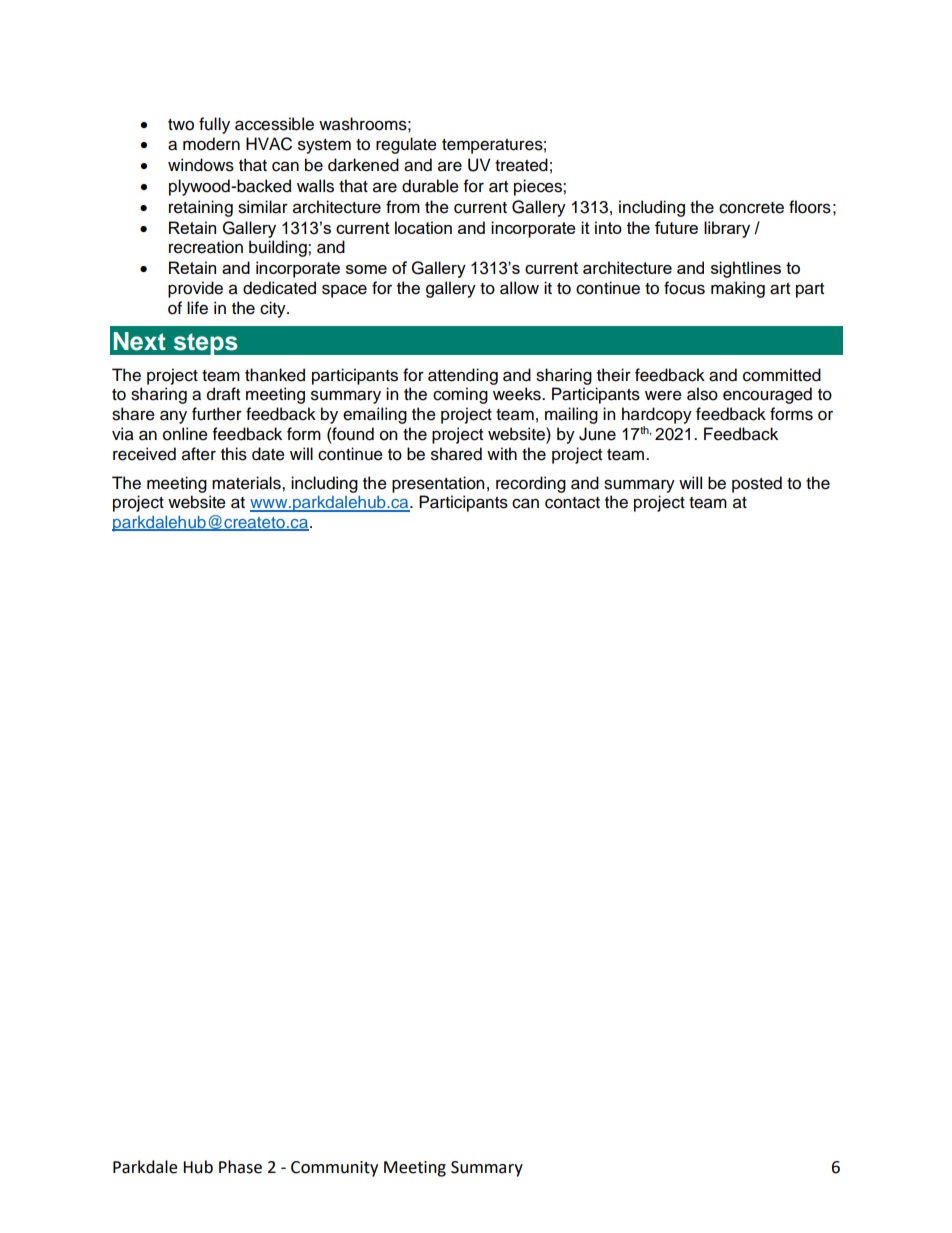 Image resolution: width=952 pixels, height=1233 pixels. What do you see at coordinates (240, 1167) in the screenshot?
I see `Phase` at bounding box center [240, 1167].
